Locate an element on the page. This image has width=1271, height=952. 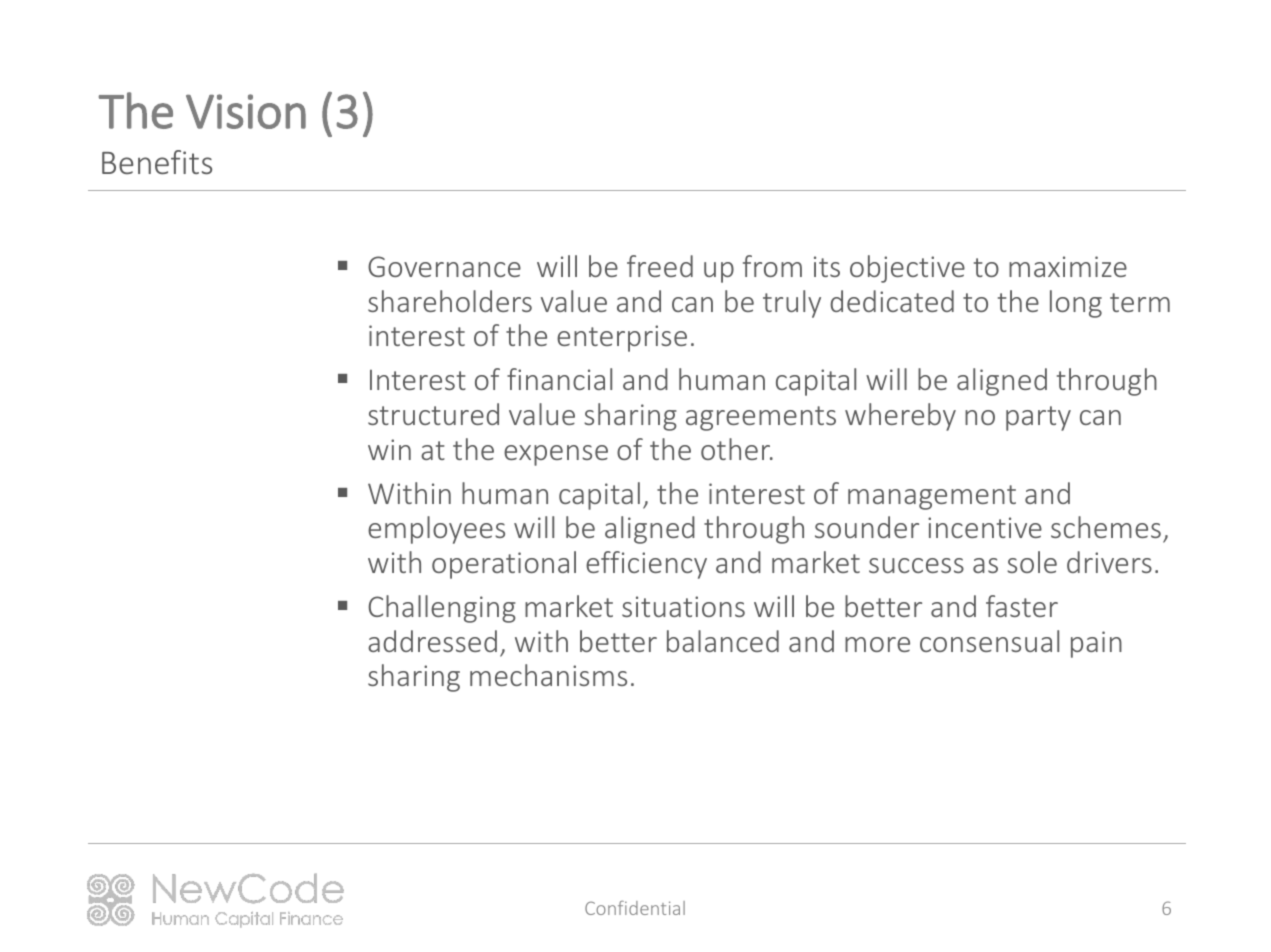
freed is located at coordinates (660, 266).
